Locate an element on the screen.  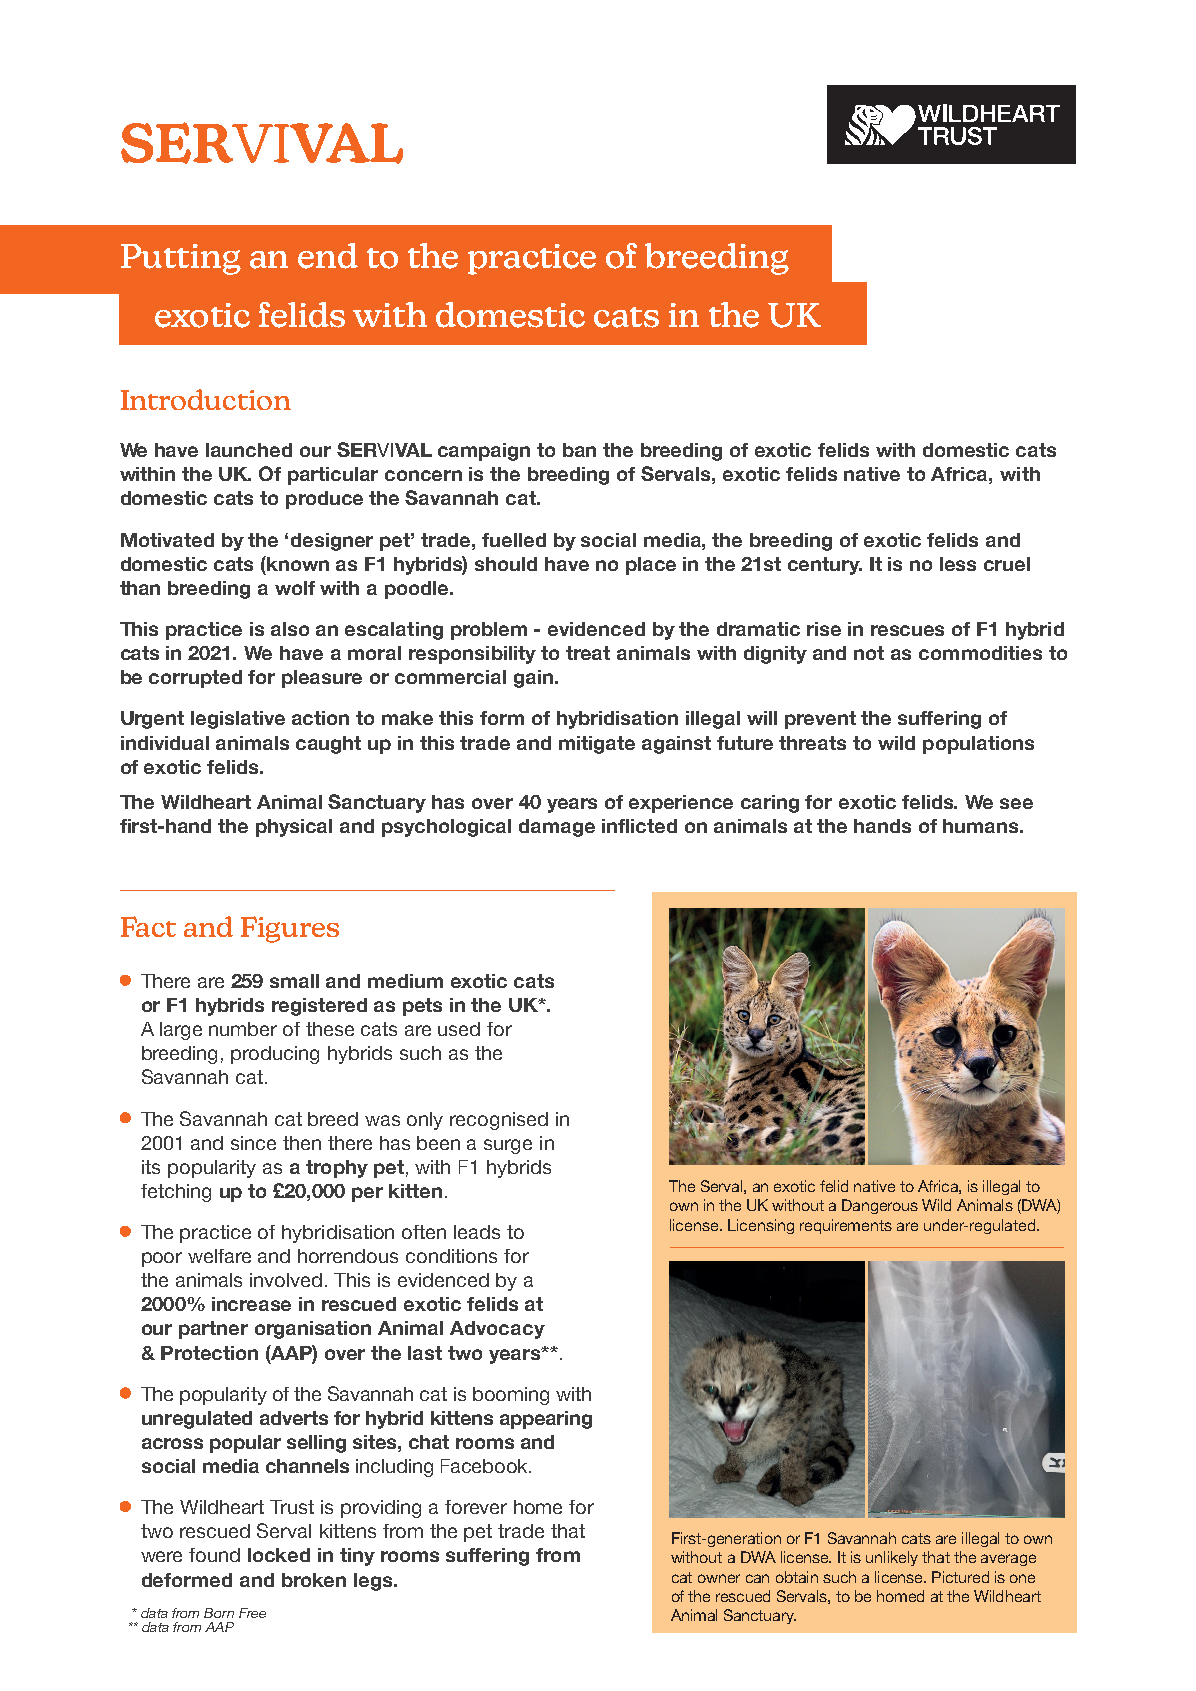
less is located at coordinates (958, 564).
